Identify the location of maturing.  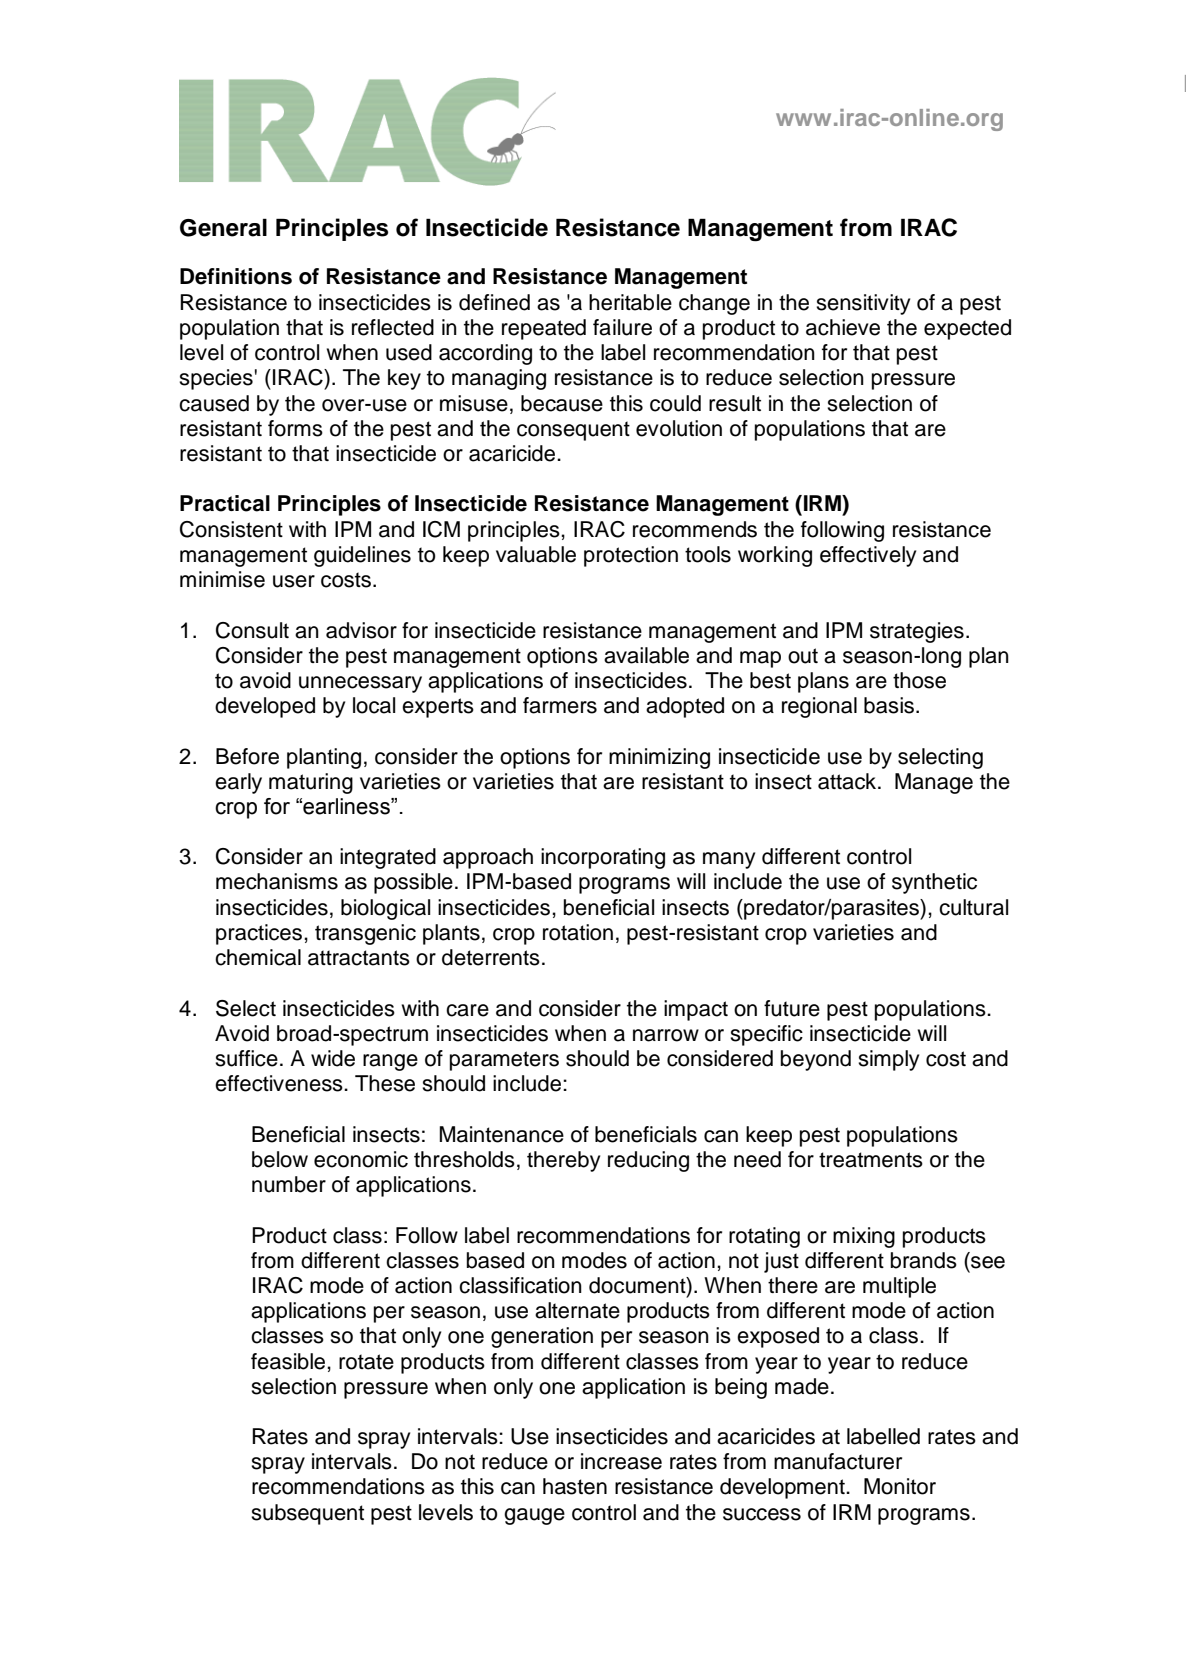
(311, 783).
